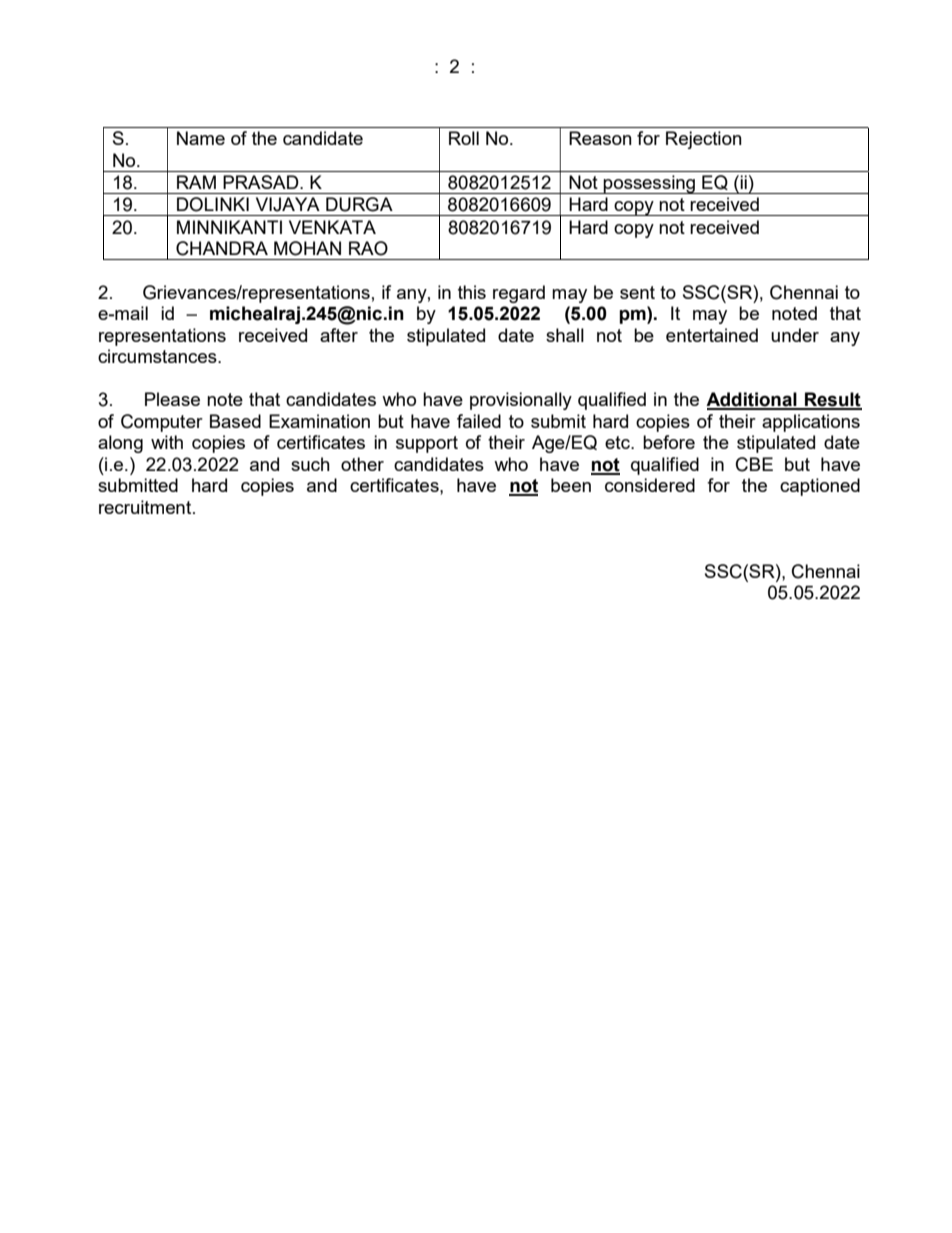  Describe the element at coordinates (712, 335) in the screenshot. I see `entertained` at that location.
